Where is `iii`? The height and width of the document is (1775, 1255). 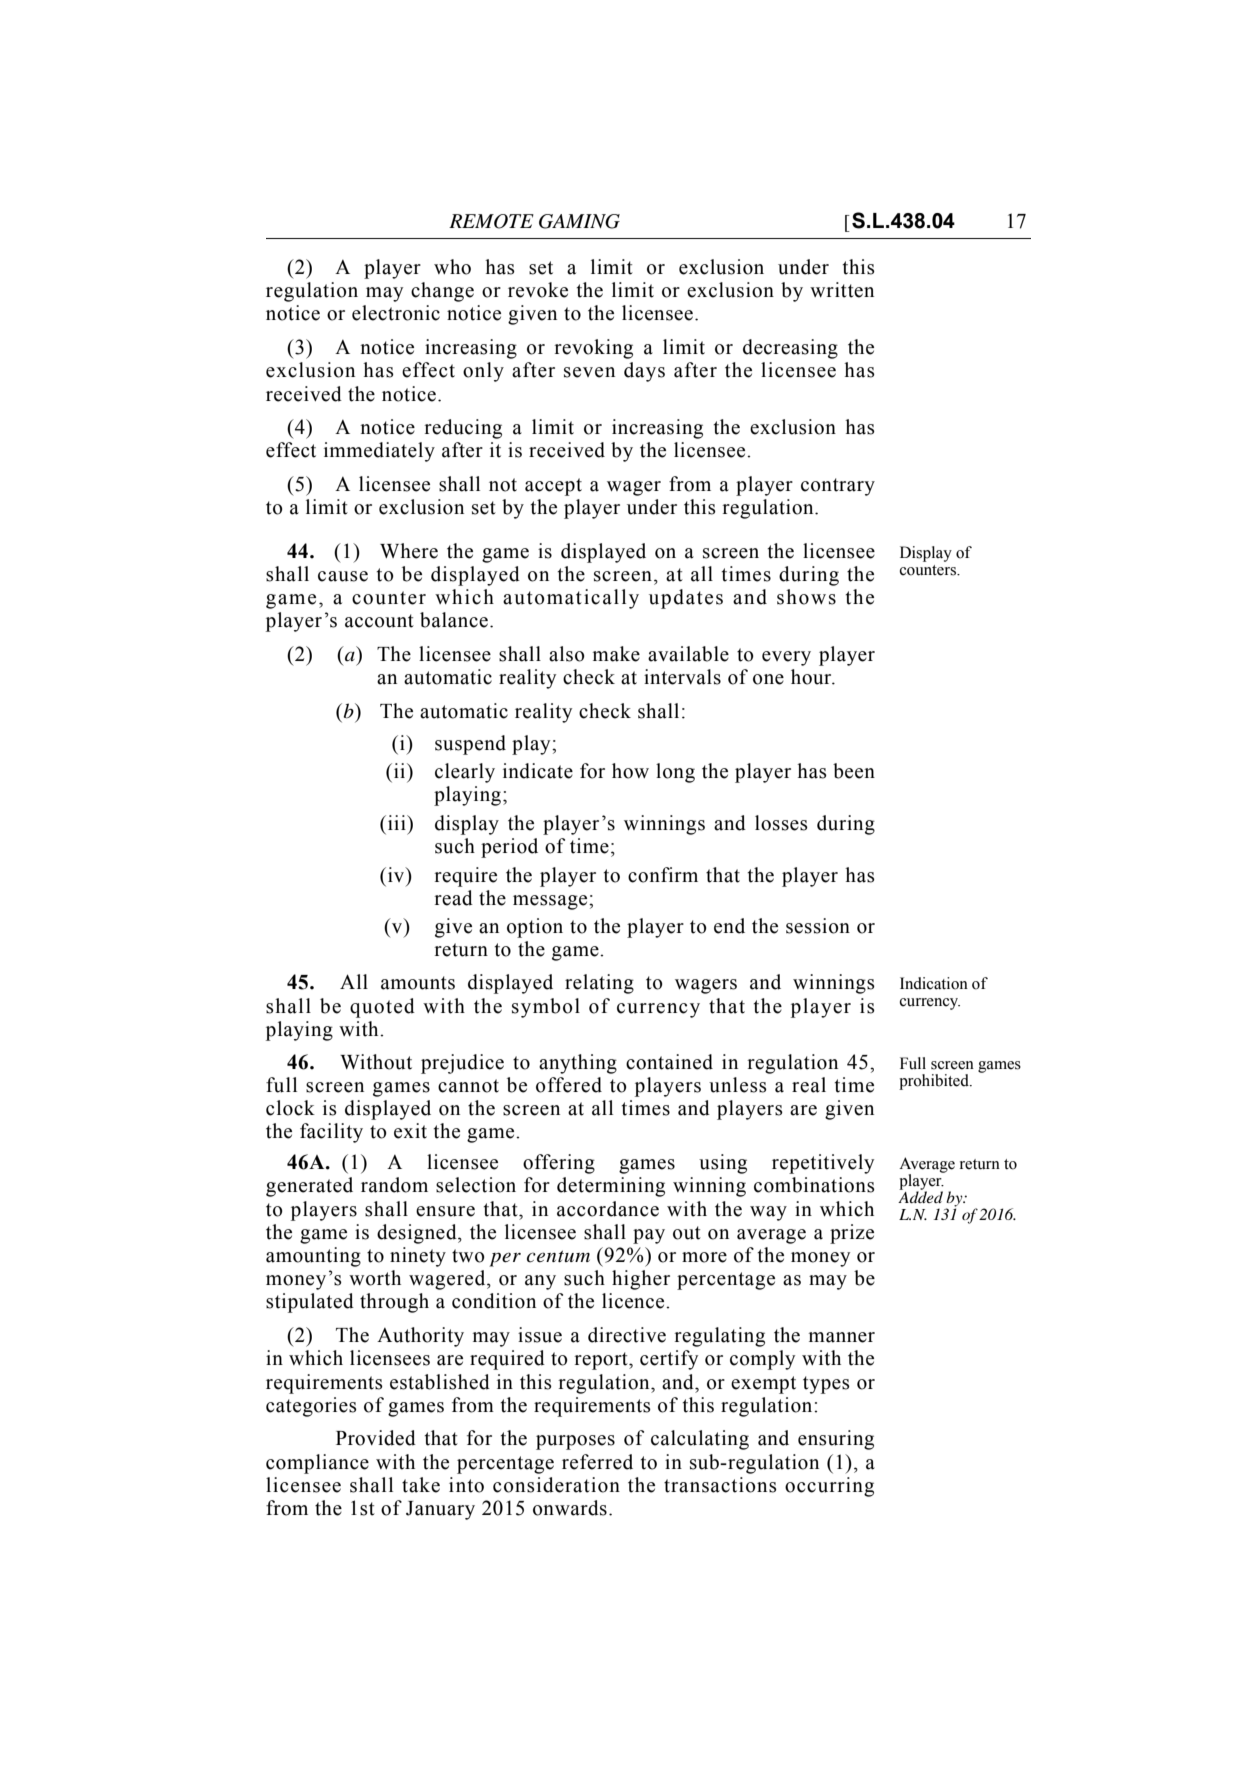 iii is located at coordinates (398, 822).
